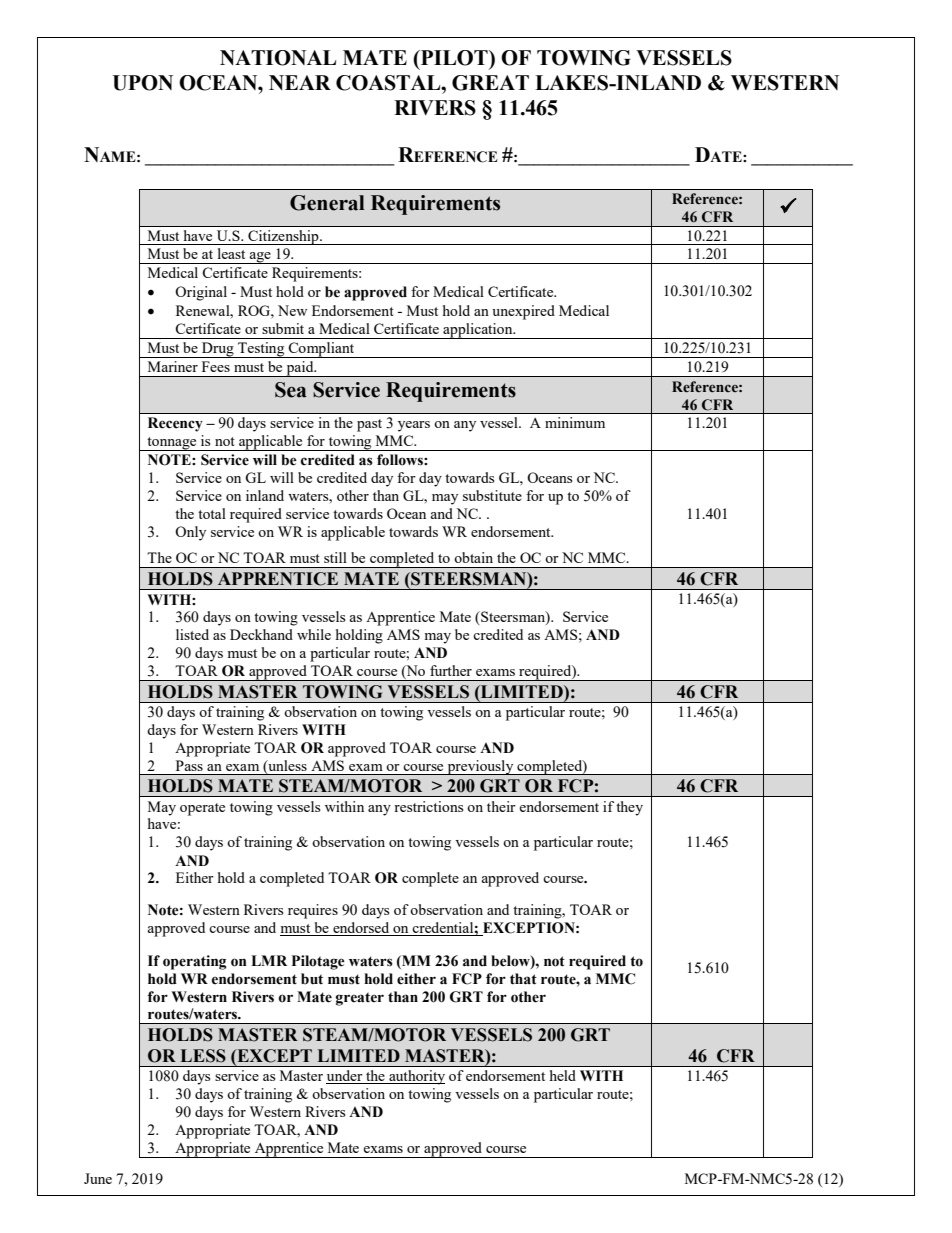 The width and height of the page is (952, 1233). Describe the element at coordinates (575, 422) in the page. I see `minimum` at that location.
